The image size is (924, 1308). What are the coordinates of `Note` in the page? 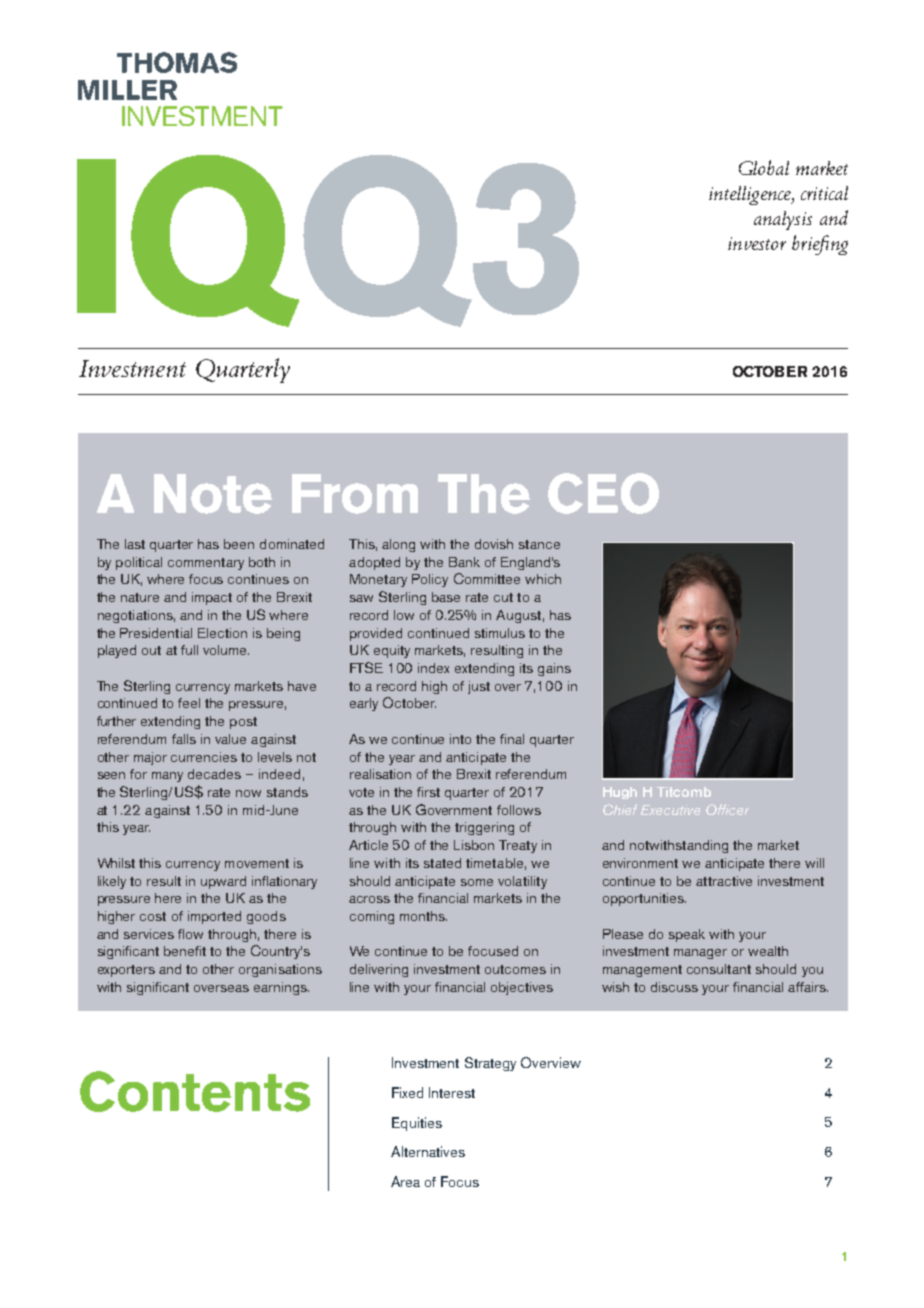 It's located at (213, 494).
